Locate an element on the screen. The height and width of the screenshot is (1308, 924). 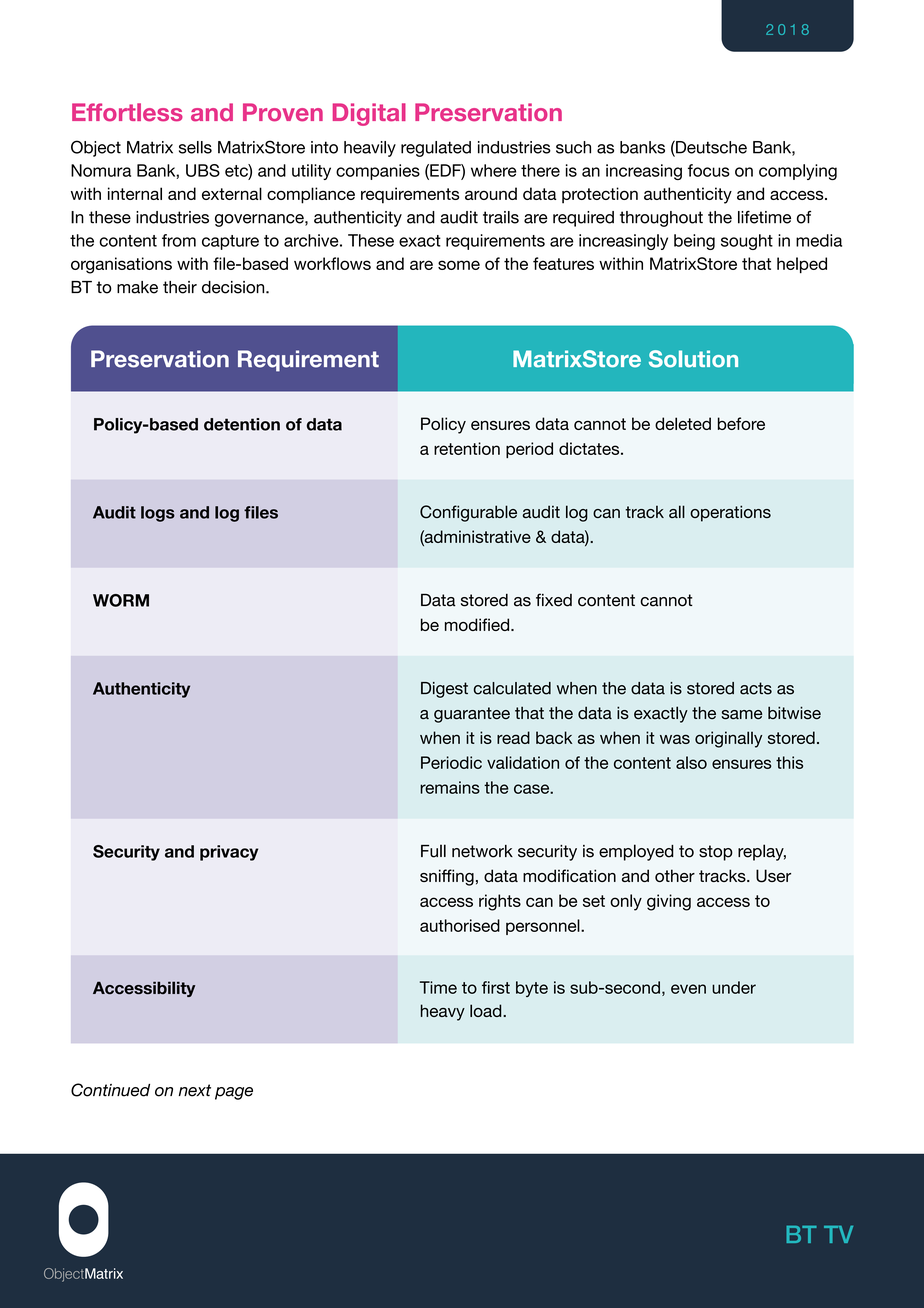
focus is located at coordinates (709, 170).
